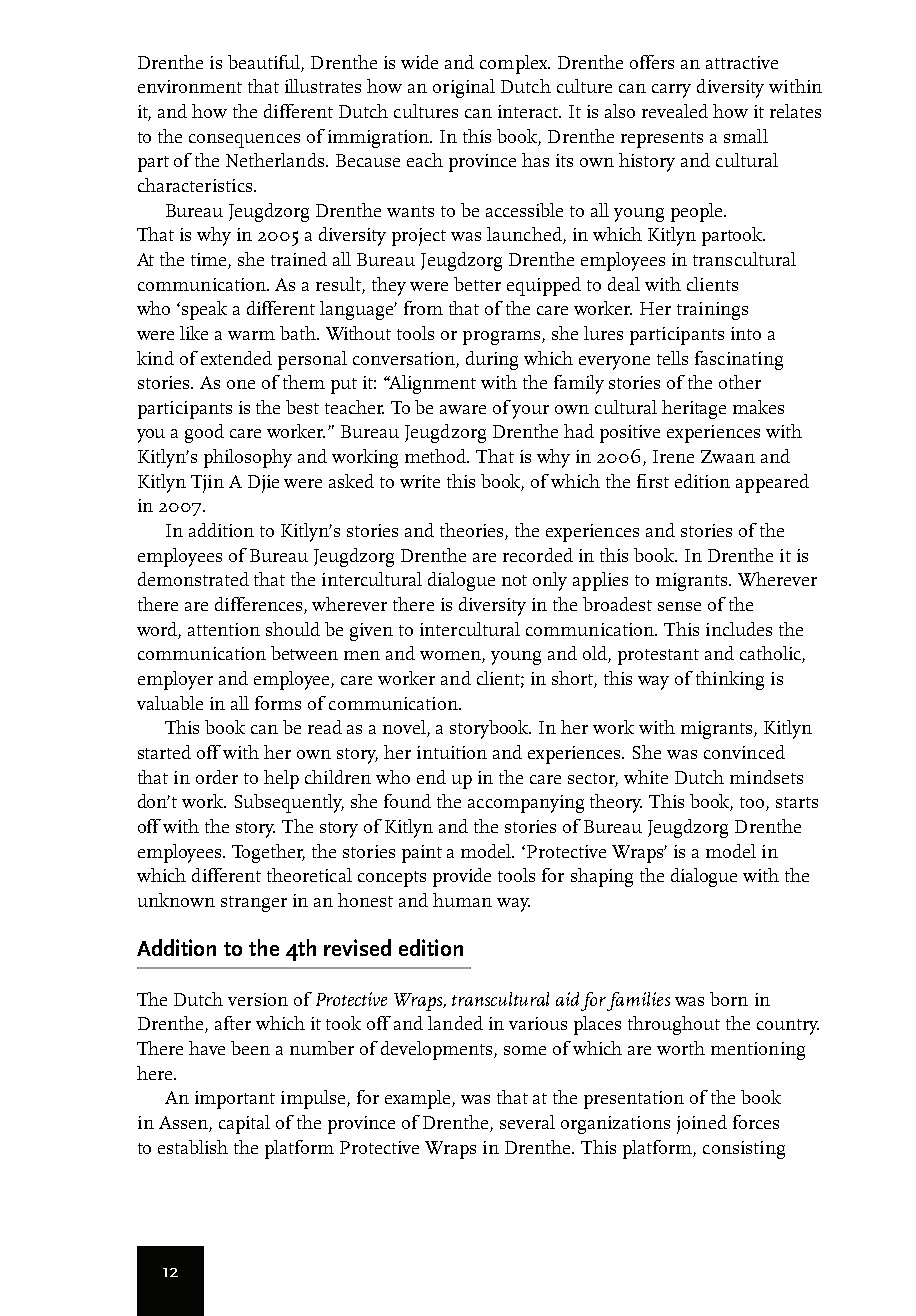 The image size is (916, 1316). What do you see at coordinates (190, 86) in the page?
I see `environment` at bounding box center [190, 86].
